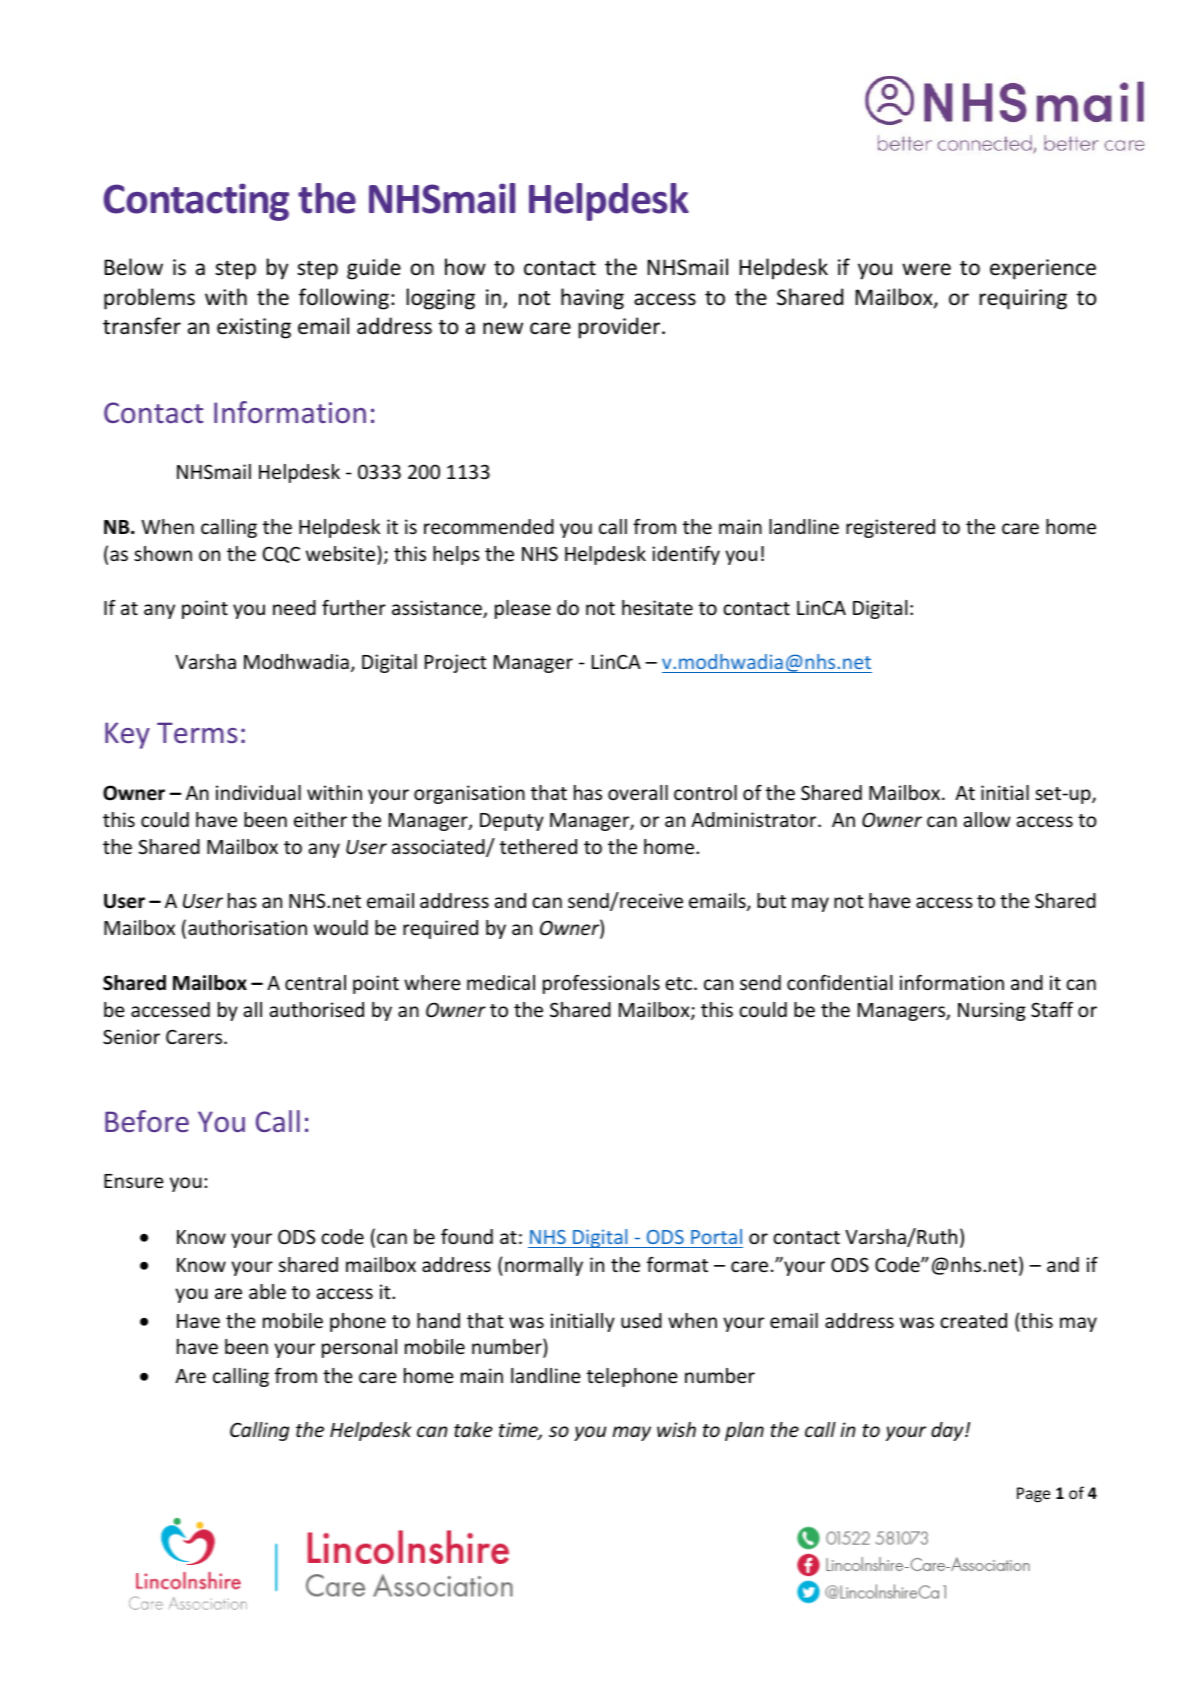 The width and height of the image is (1200, 1697). I want to click on existing, so click(254, 328).
